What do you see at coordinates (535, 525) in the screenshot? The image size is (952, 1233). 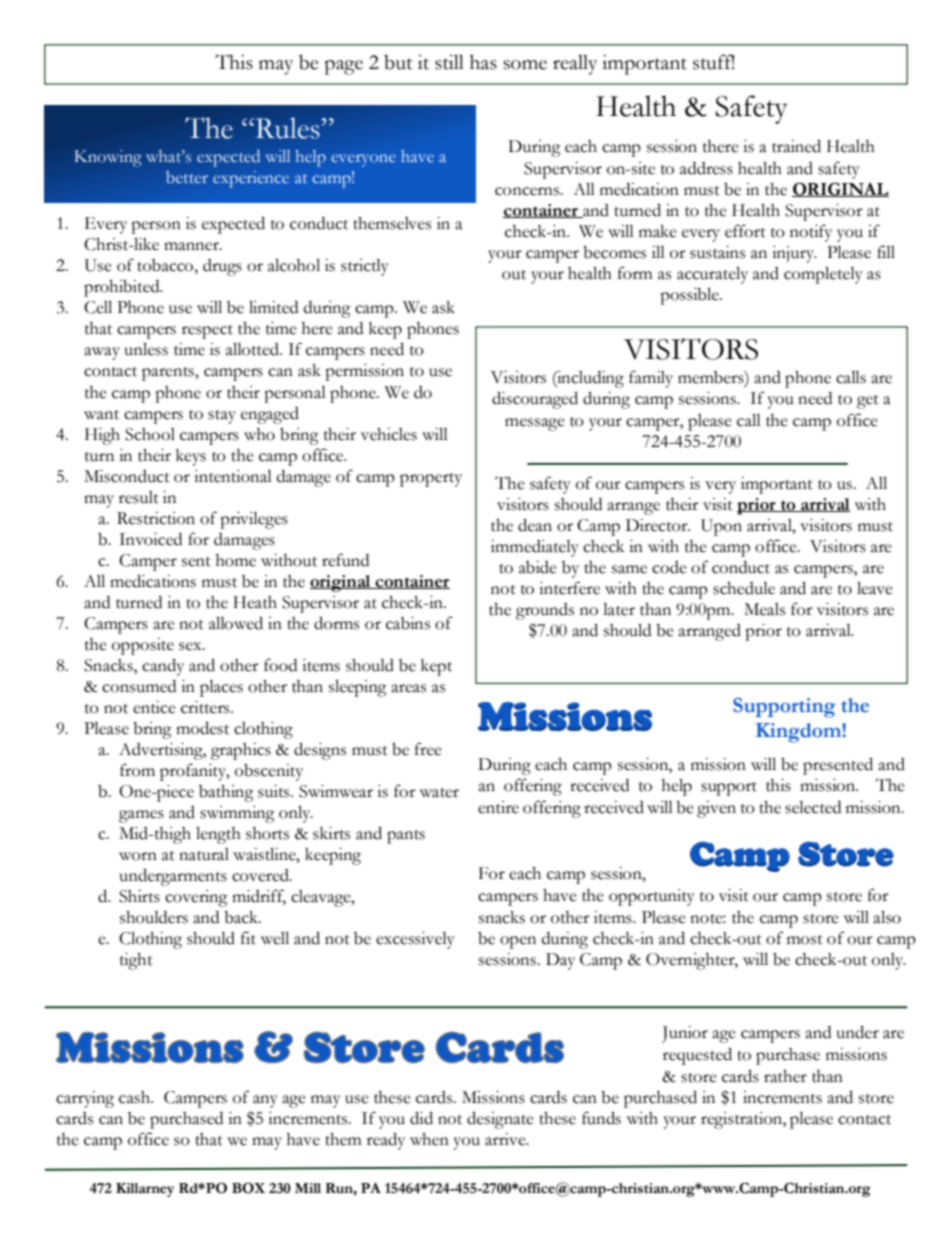 I see `dean` at bounding box center [535, 525].
